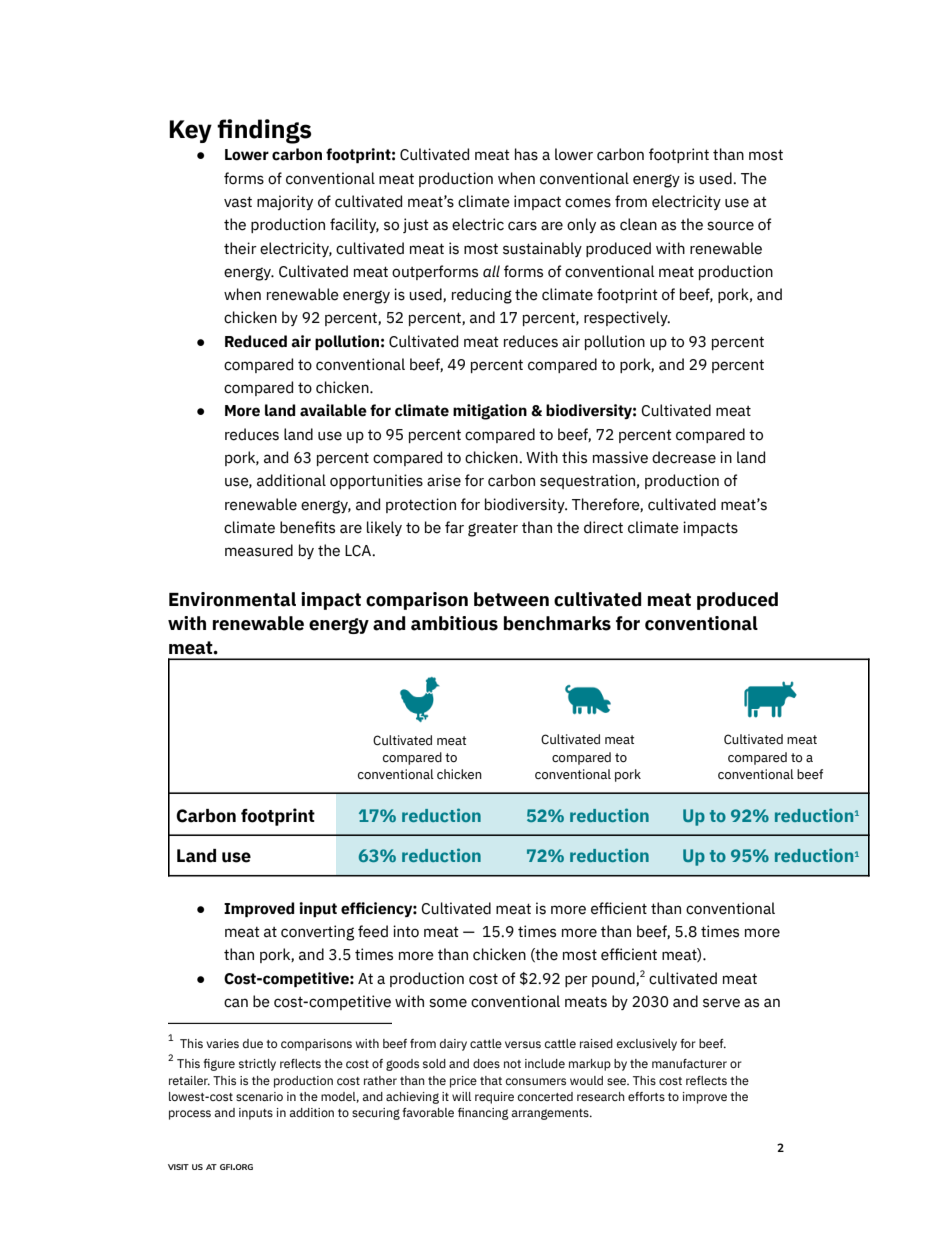  Describe the element at coordinates (406, 931) in the screenshot. I see `into` at that location.
